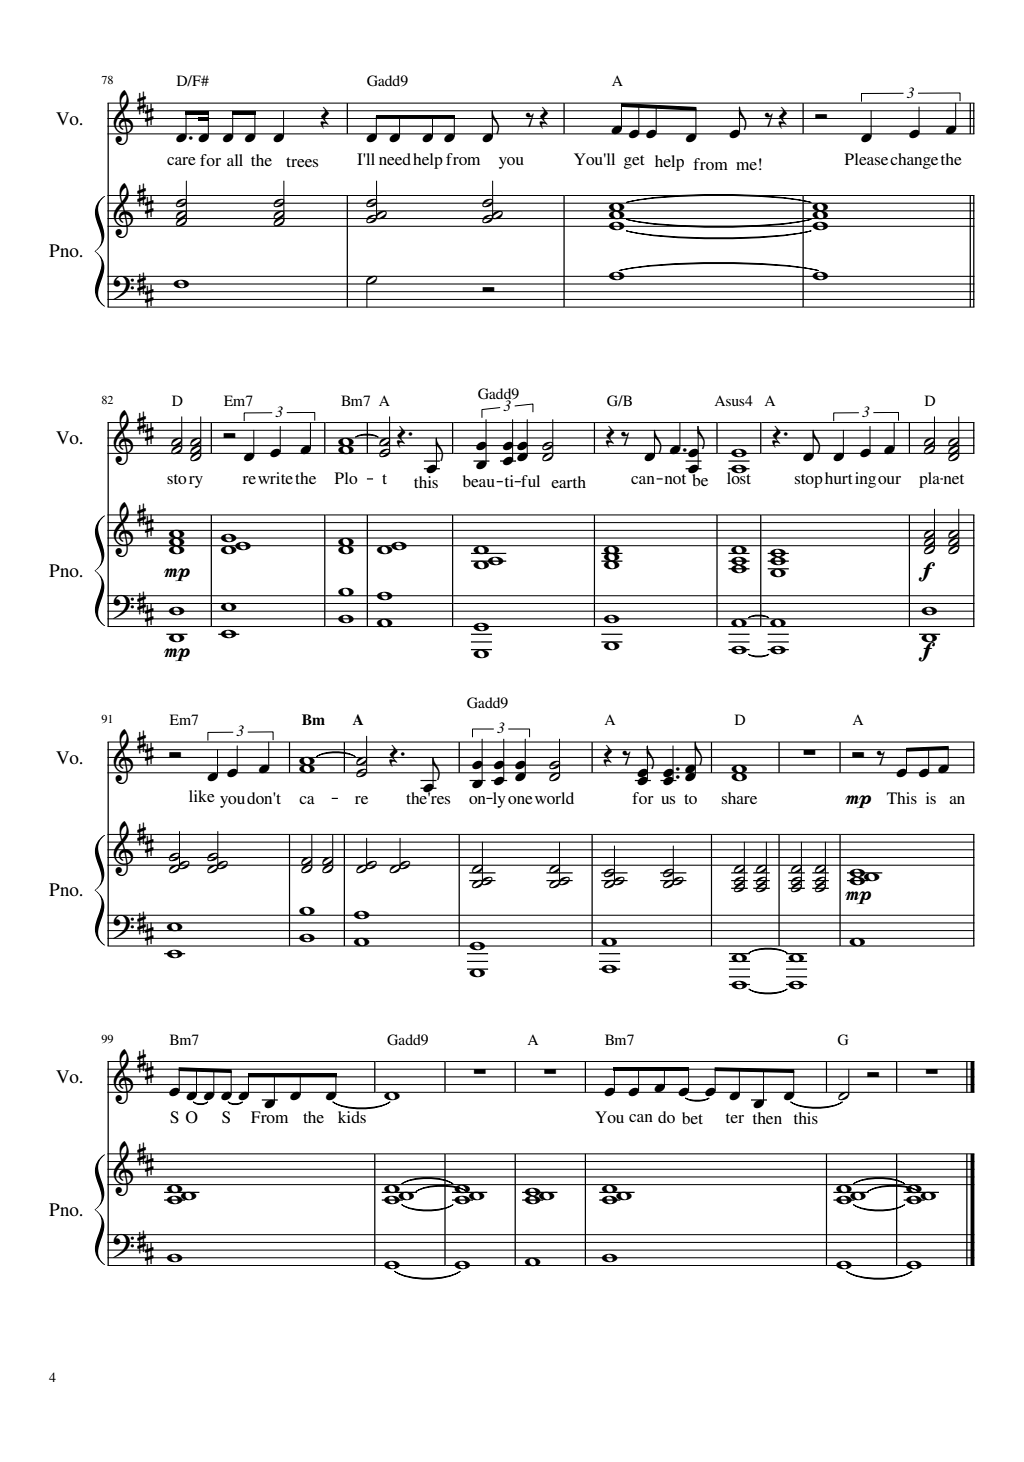 The height and width of the screenshot is (1462, 1024). I want to click on world, so click(554, 798).
